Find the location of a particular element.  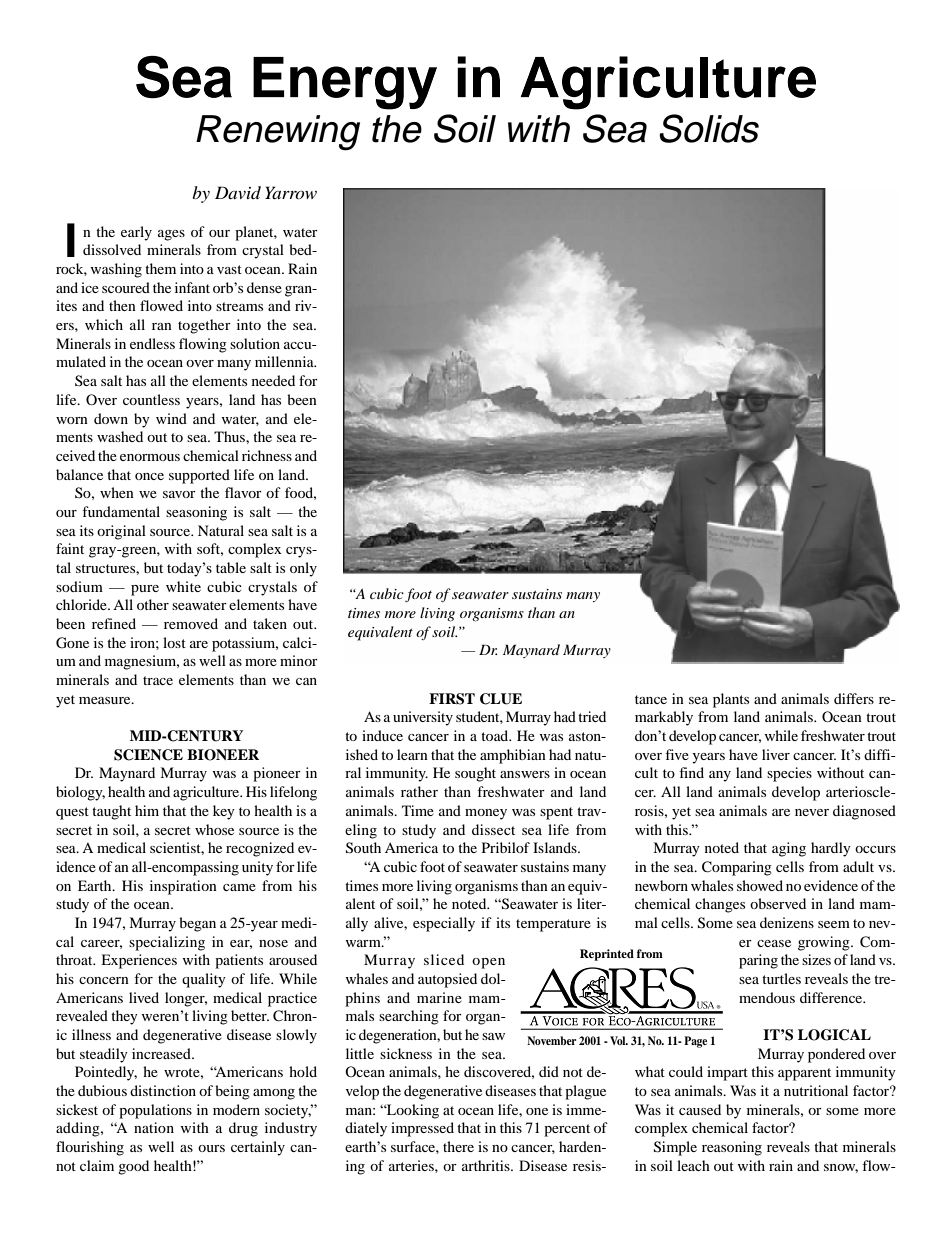

dissect is located at coordinates (493, 829).
